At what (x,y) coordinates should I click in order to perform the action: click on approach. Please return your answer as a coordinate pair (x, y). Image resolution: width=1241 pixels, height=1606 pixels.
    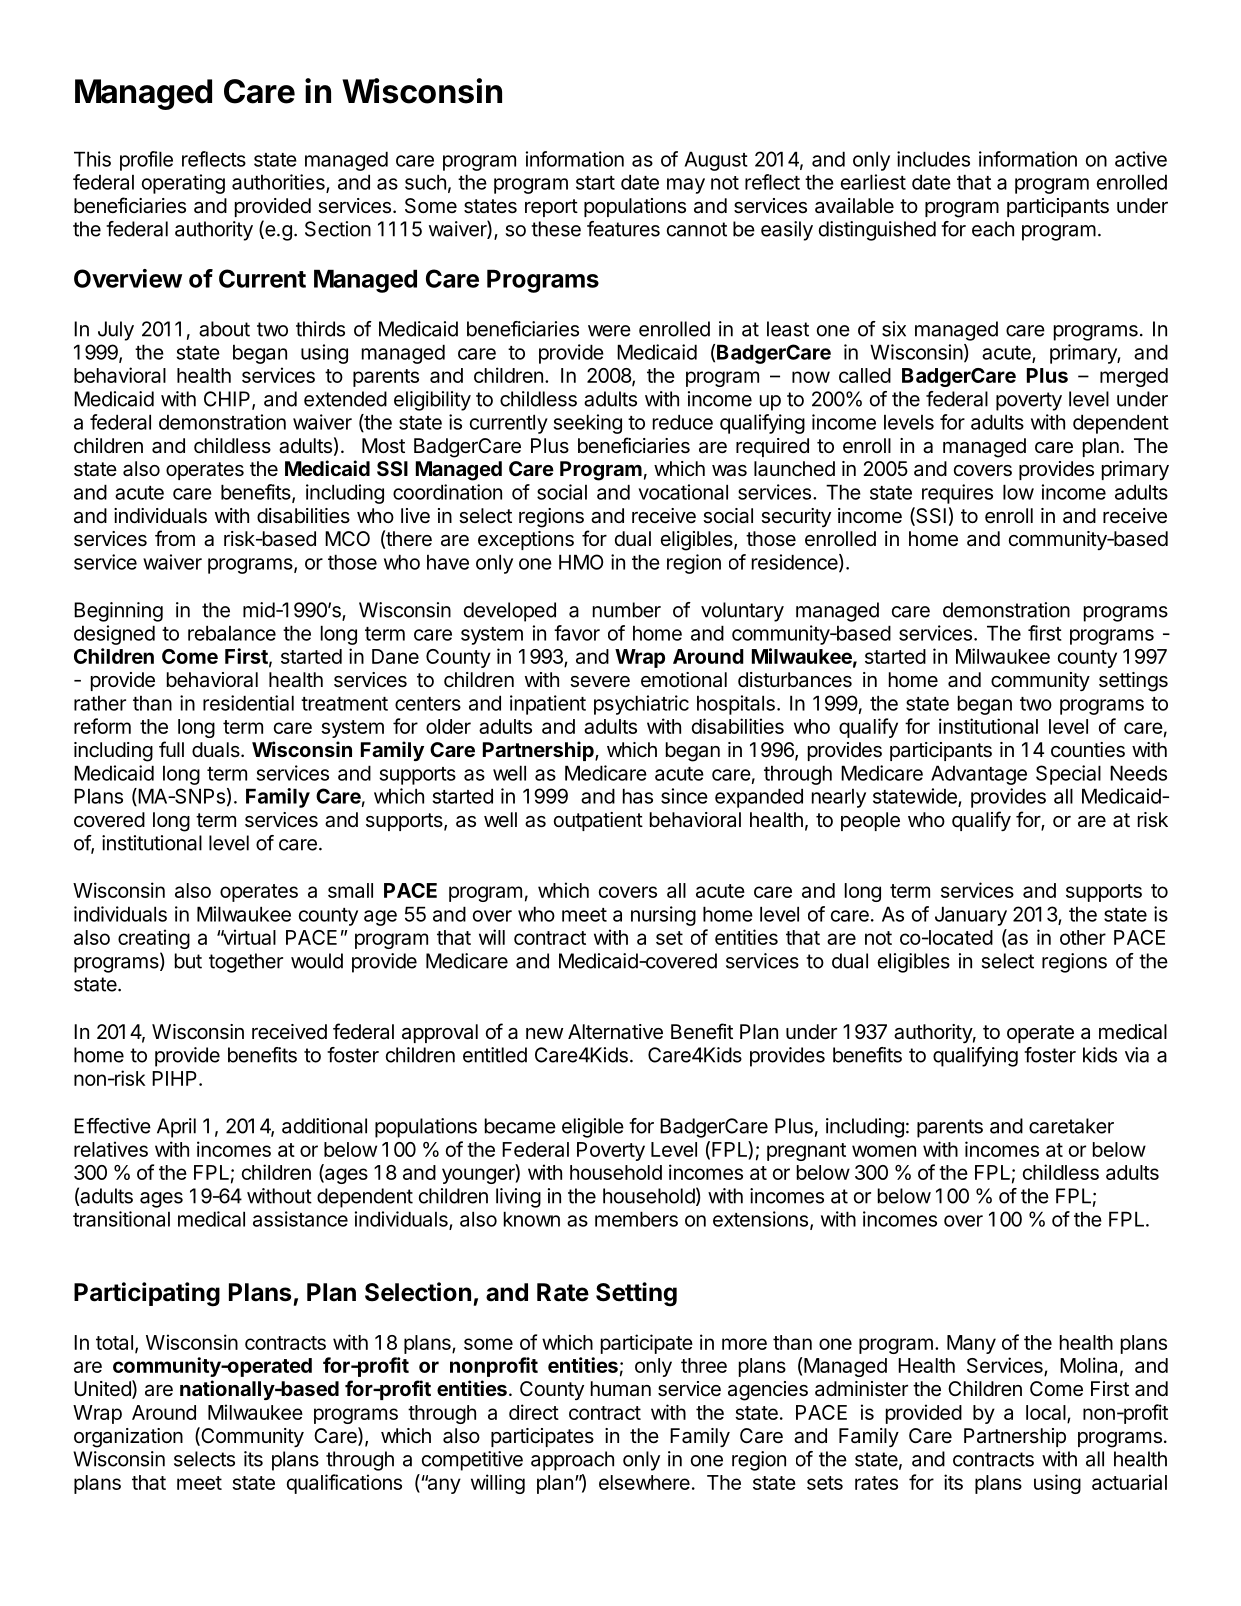
    Looking at the image, I should click on (572, 1461).
